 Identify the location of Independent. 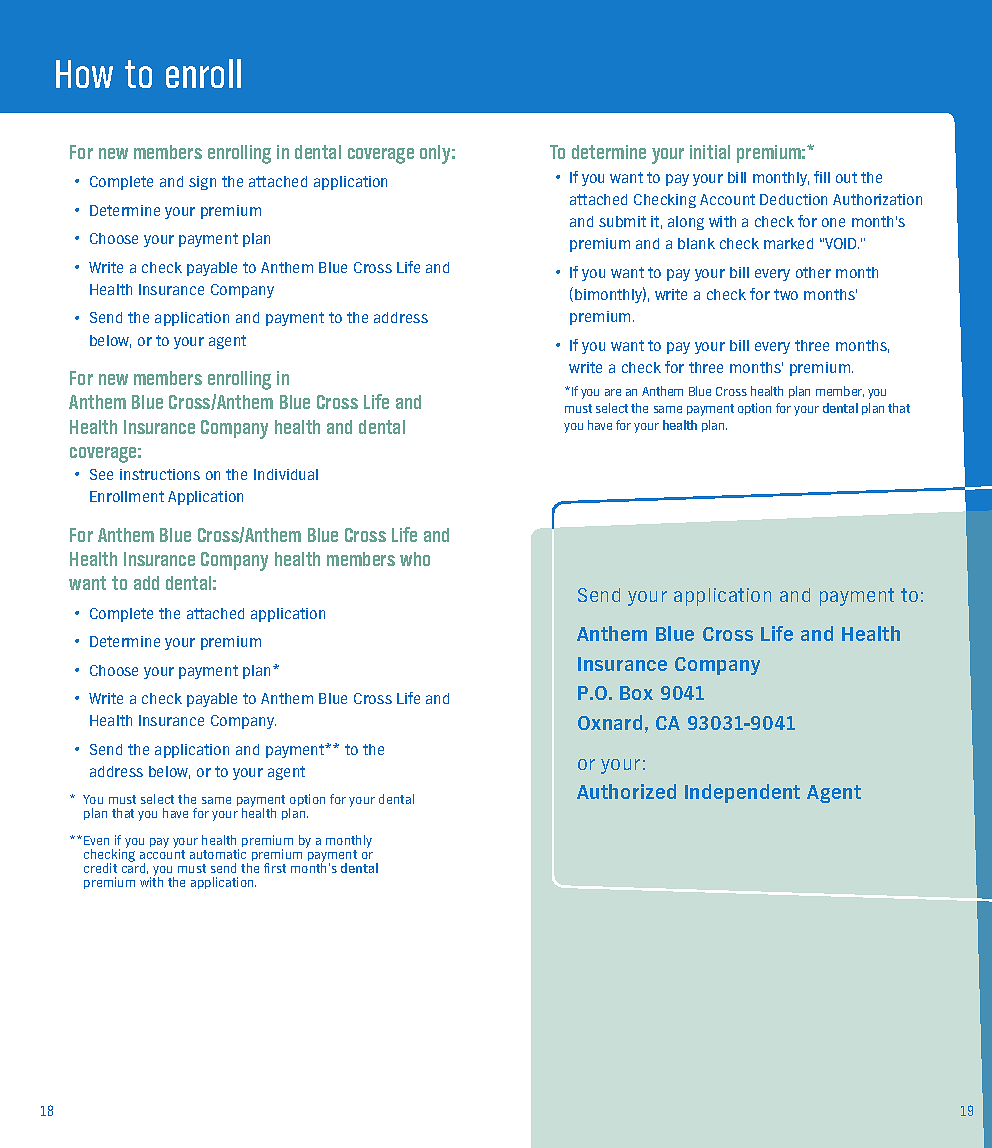
(742, 793).
